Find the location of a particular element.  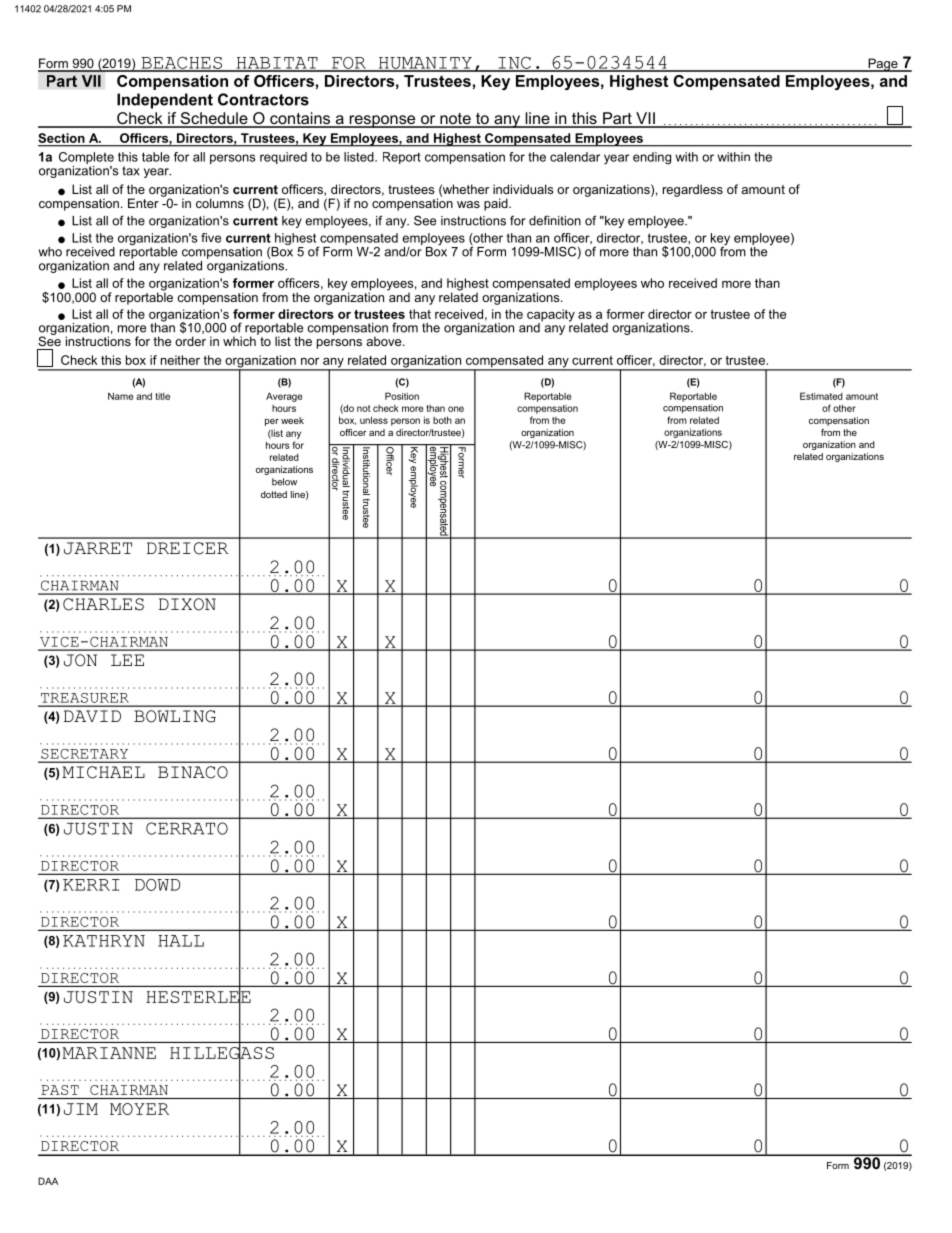

Independent is located at coordinates (165, 101).
